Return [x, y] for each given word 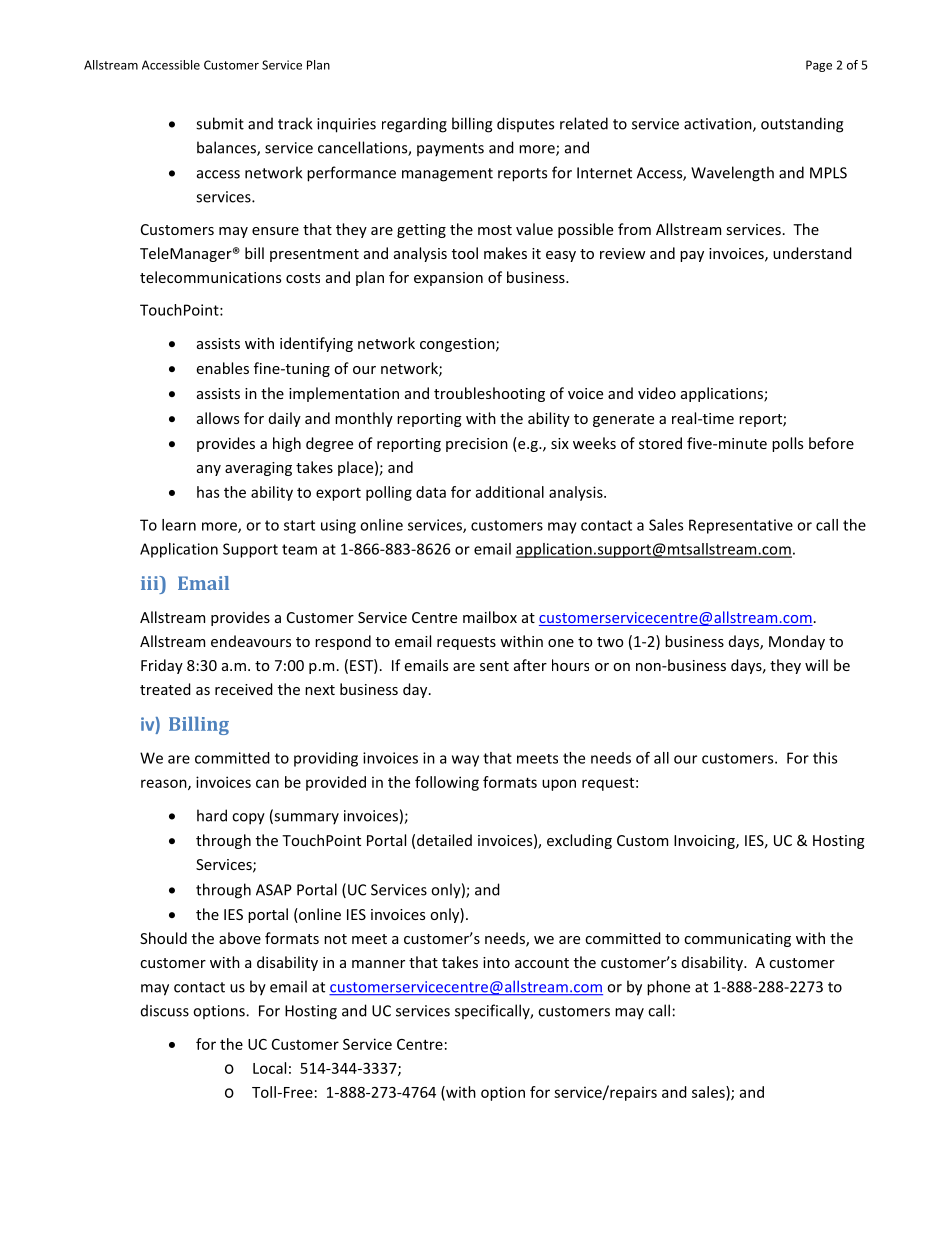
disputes [525, 124]
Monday [797, 642]
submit [220, 123]
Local [269, 1068]
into [496, 962]
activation [719, 125]
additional [510, 492]
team [299, 549]
